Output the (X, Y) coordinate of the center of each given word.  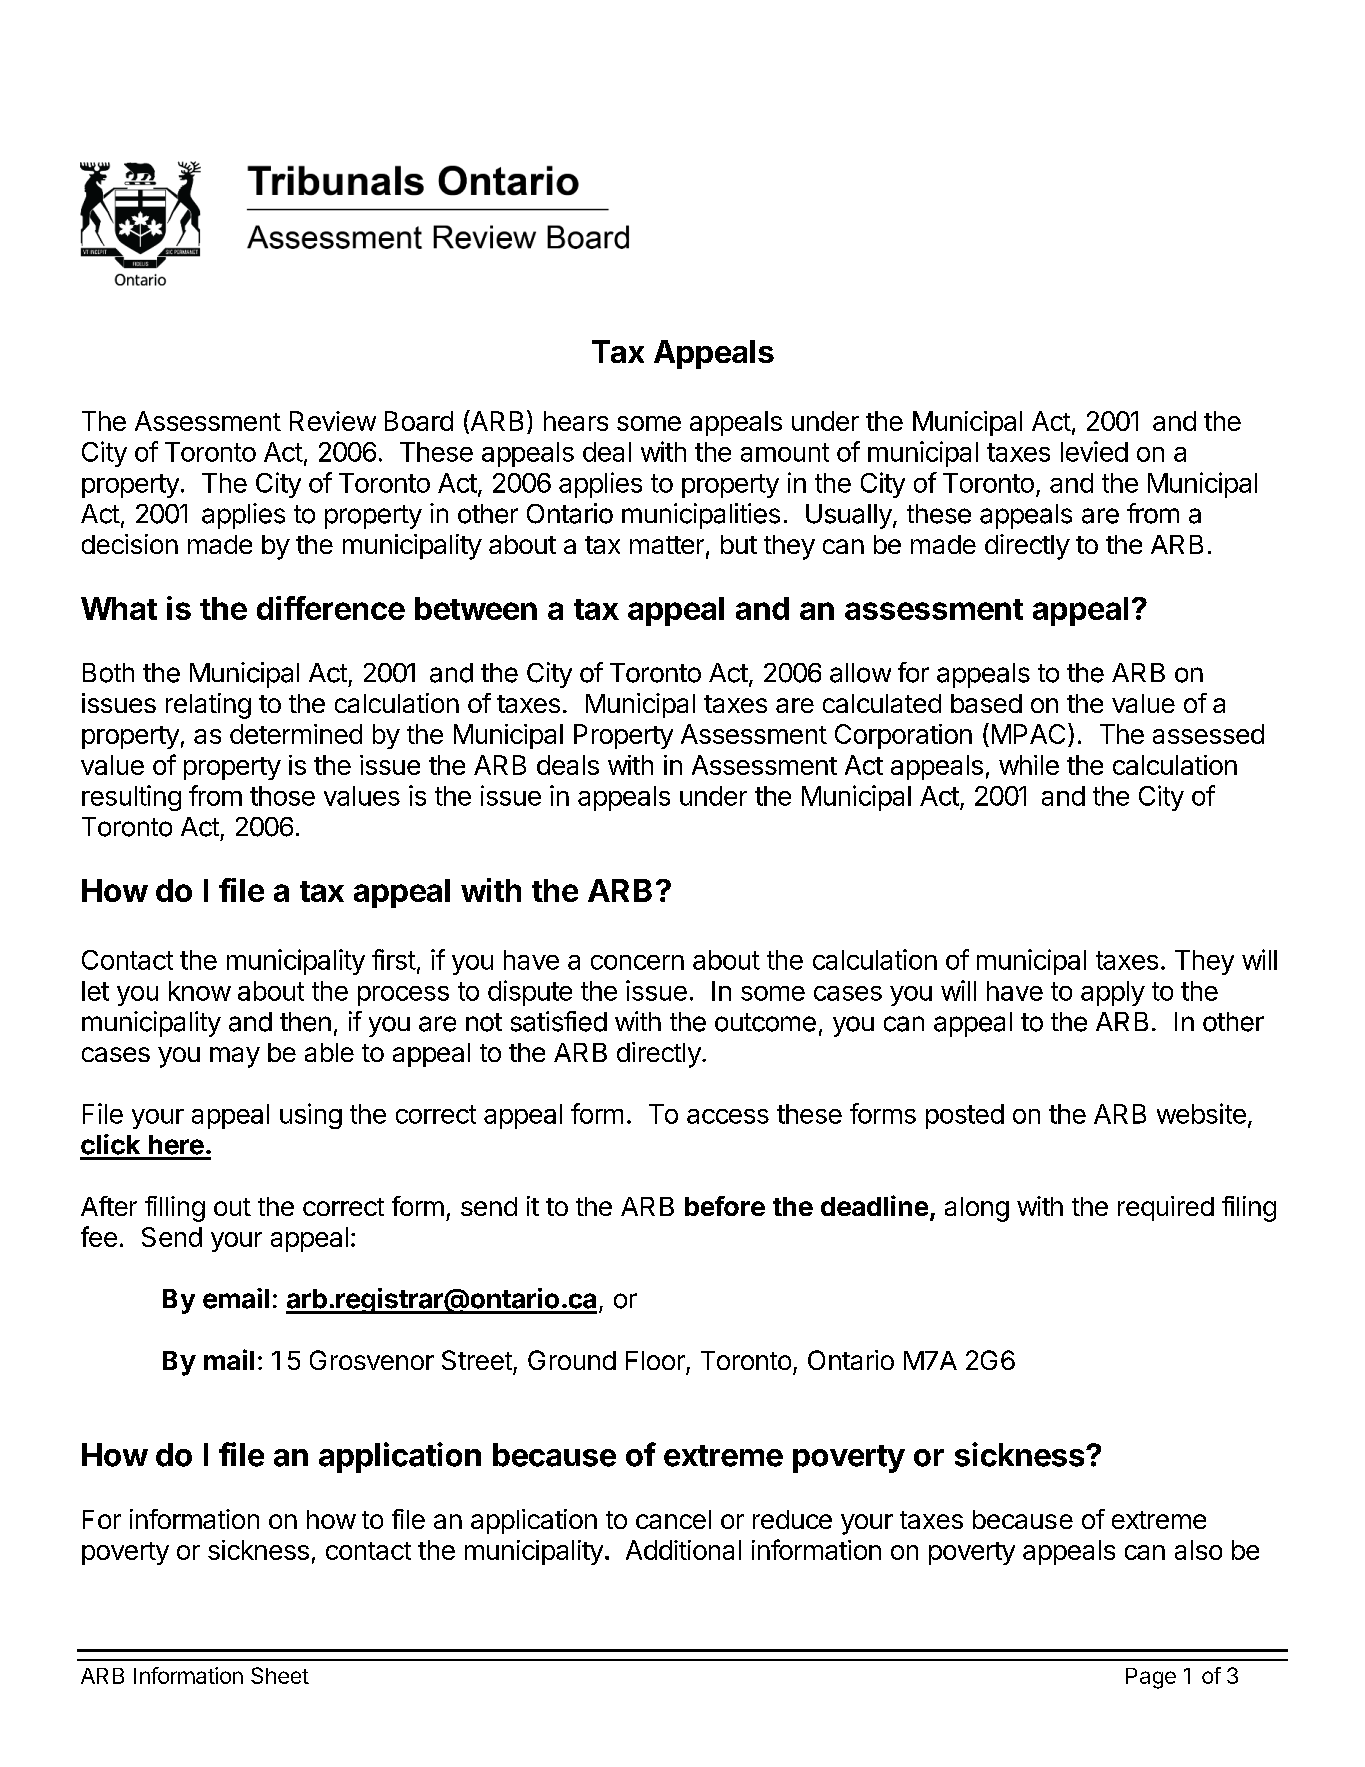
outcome (765, 1022)
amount (785, 452)
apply (1113, 993)
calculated (882, 703)
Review (333, 421)
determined (296, 734)
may (235, 1057)
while (1029, 765)
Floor (655, 1360)
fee (99, 1236)
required (1166, 1208)
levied (1094, 451)
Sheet (280, 1675)
